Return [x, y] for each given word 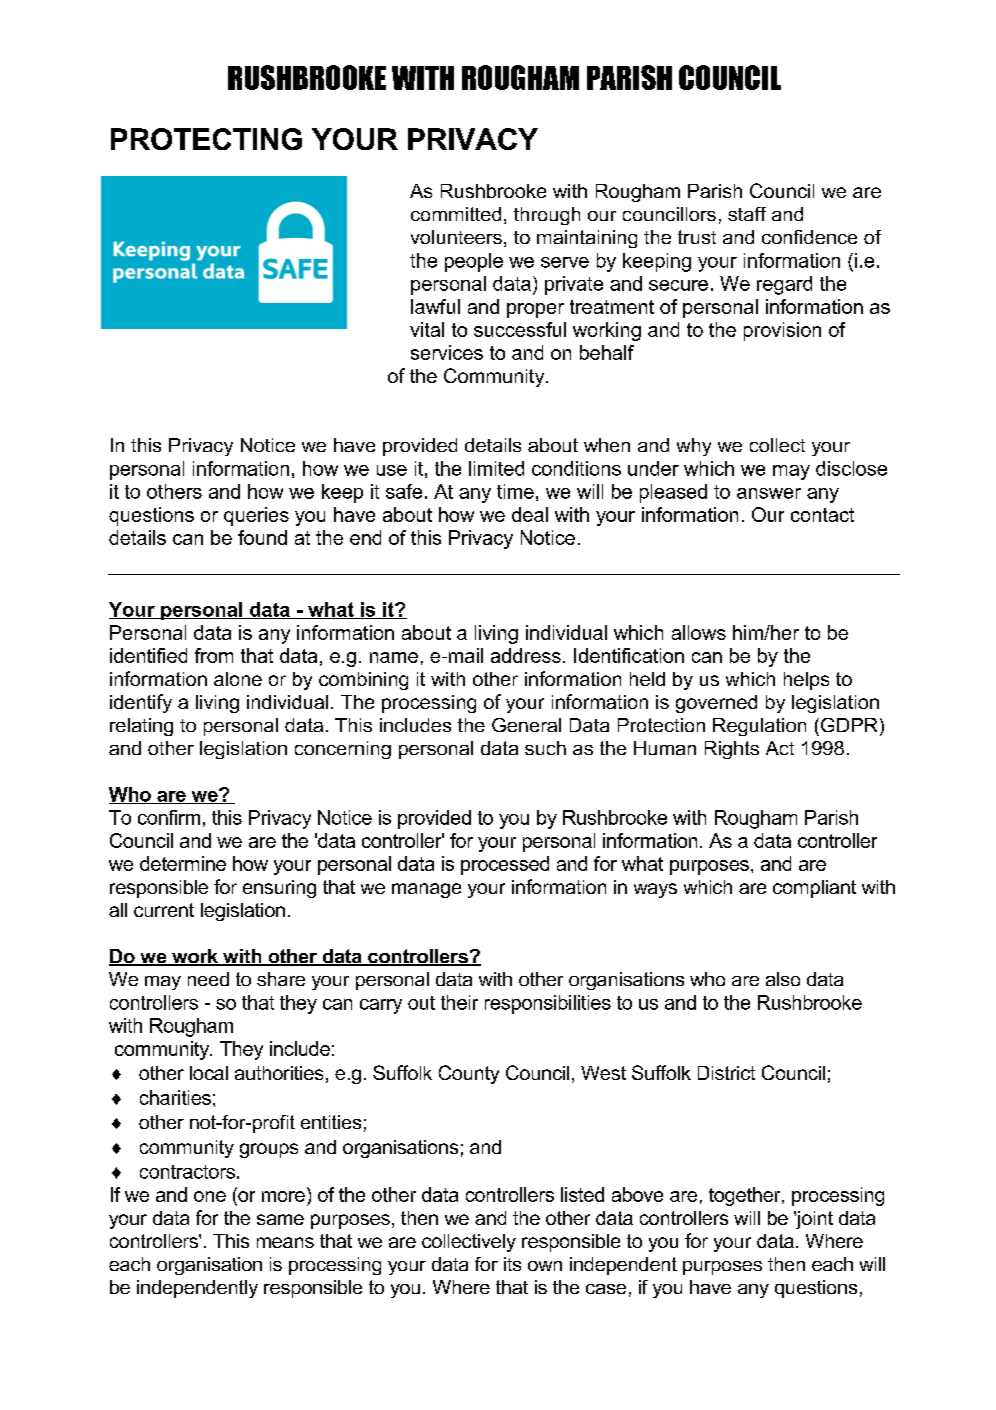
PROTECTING [206, 139]
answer [769, 493]
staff [747, 214]
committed [456, 214]
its [512, 1264]
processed [505, 865]
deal [530, 514]
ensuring [279, 889]
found [262, 537]
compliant [814, 889]
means [285, 1242]
